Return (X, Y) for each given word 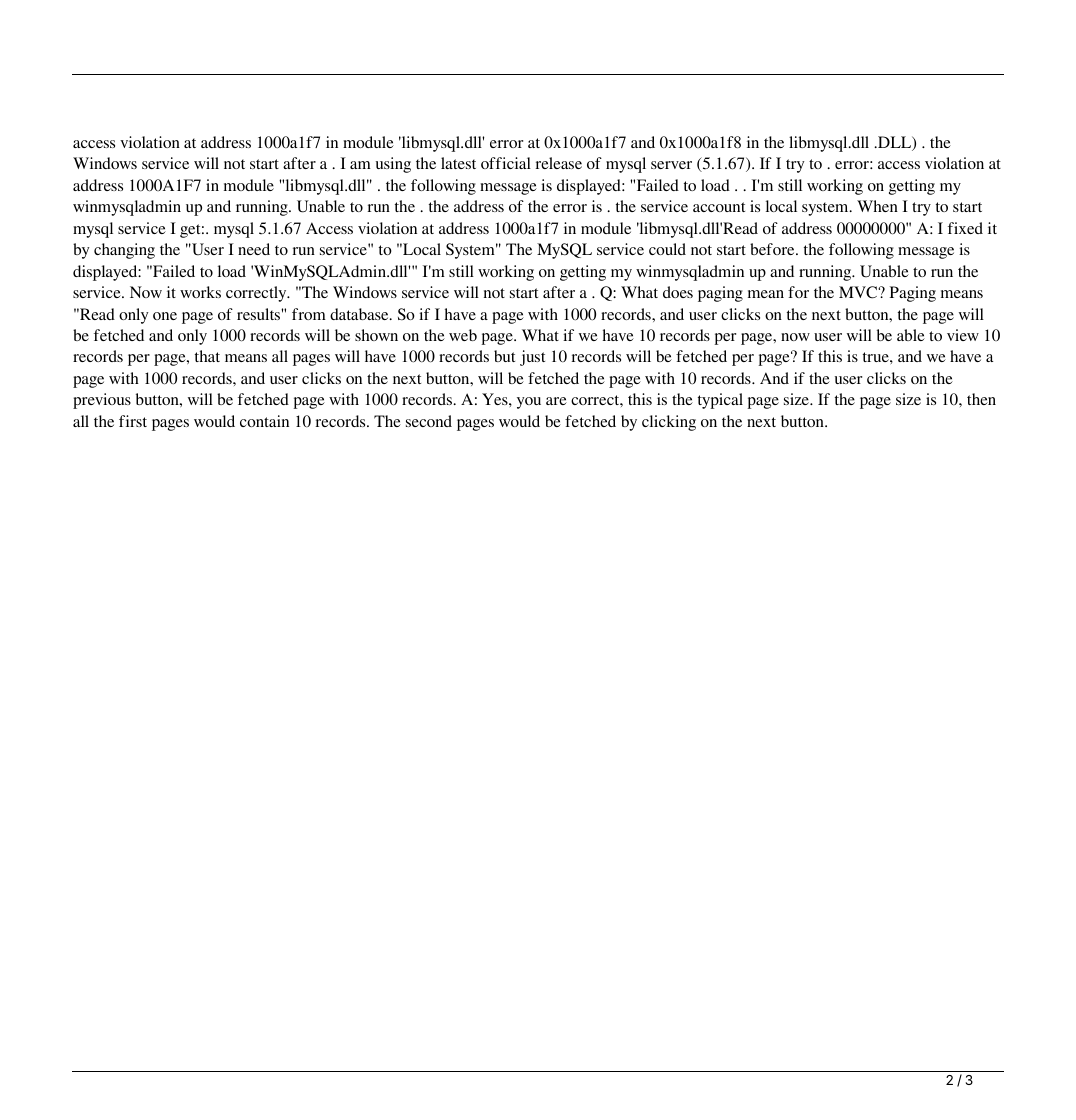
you (529, 403)
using (393, 165)
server (671, 165)
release (559, 163)
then (981, 399)
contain (264, 421)
